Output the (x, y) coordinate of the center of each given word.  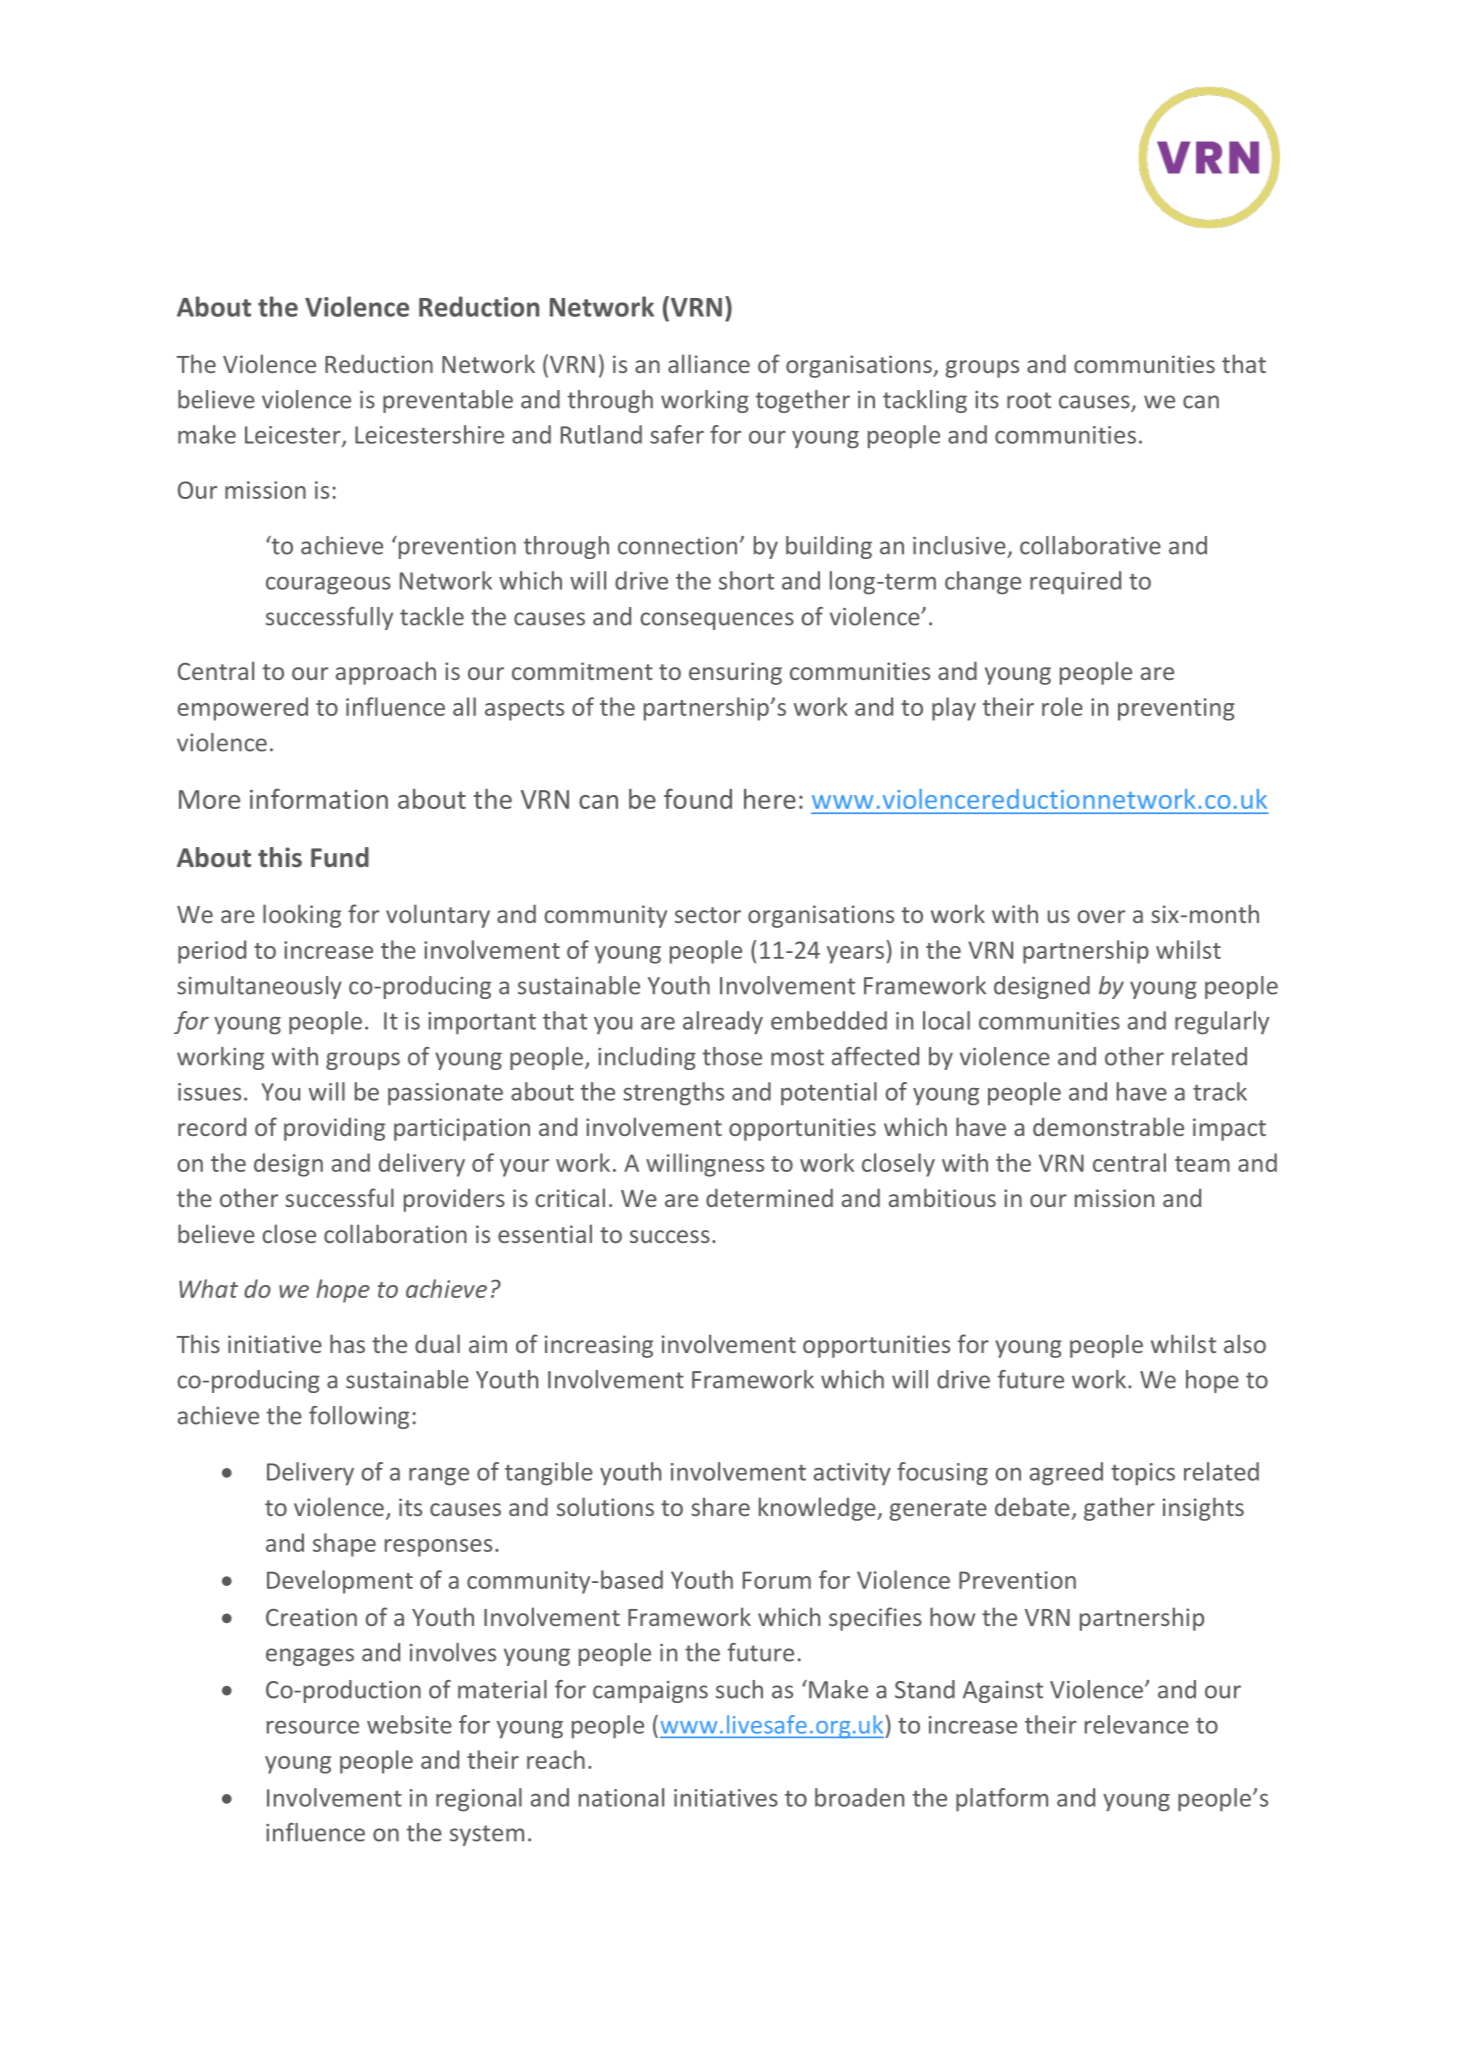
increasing (599, 1346)
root (1029, 400)
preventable (448, 401)
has (347, 1343)
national (621, 1797)
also (1245, 1343)
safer (677, 434)
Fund (340, 857)
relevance (1137, 1724)
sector (708, 915)
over (1101, 916)
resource (313, 1727)
